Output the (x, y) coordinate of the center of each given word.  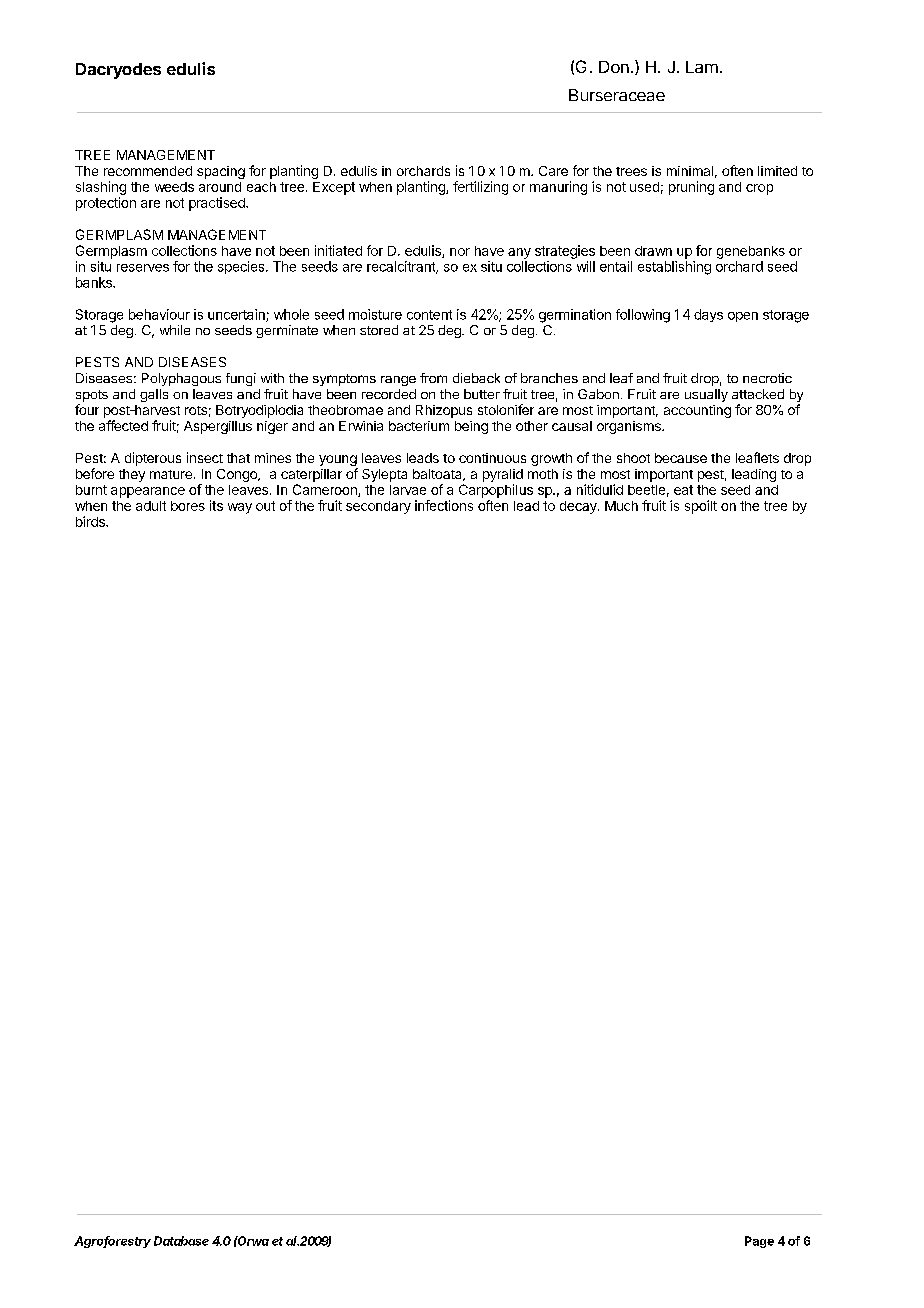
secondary (378, 507)
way (240, 508)
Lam (702, 67)
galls (154, 395)
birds (91, 521)
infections (444, 505)
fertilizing (480, 188)
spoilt (701, 507)
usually (706, 395)
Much (621, 506)
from (433, 378)
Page (759, 1242)
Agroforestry (112, 1242)
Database (181, 1241)
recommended (148, 171)
